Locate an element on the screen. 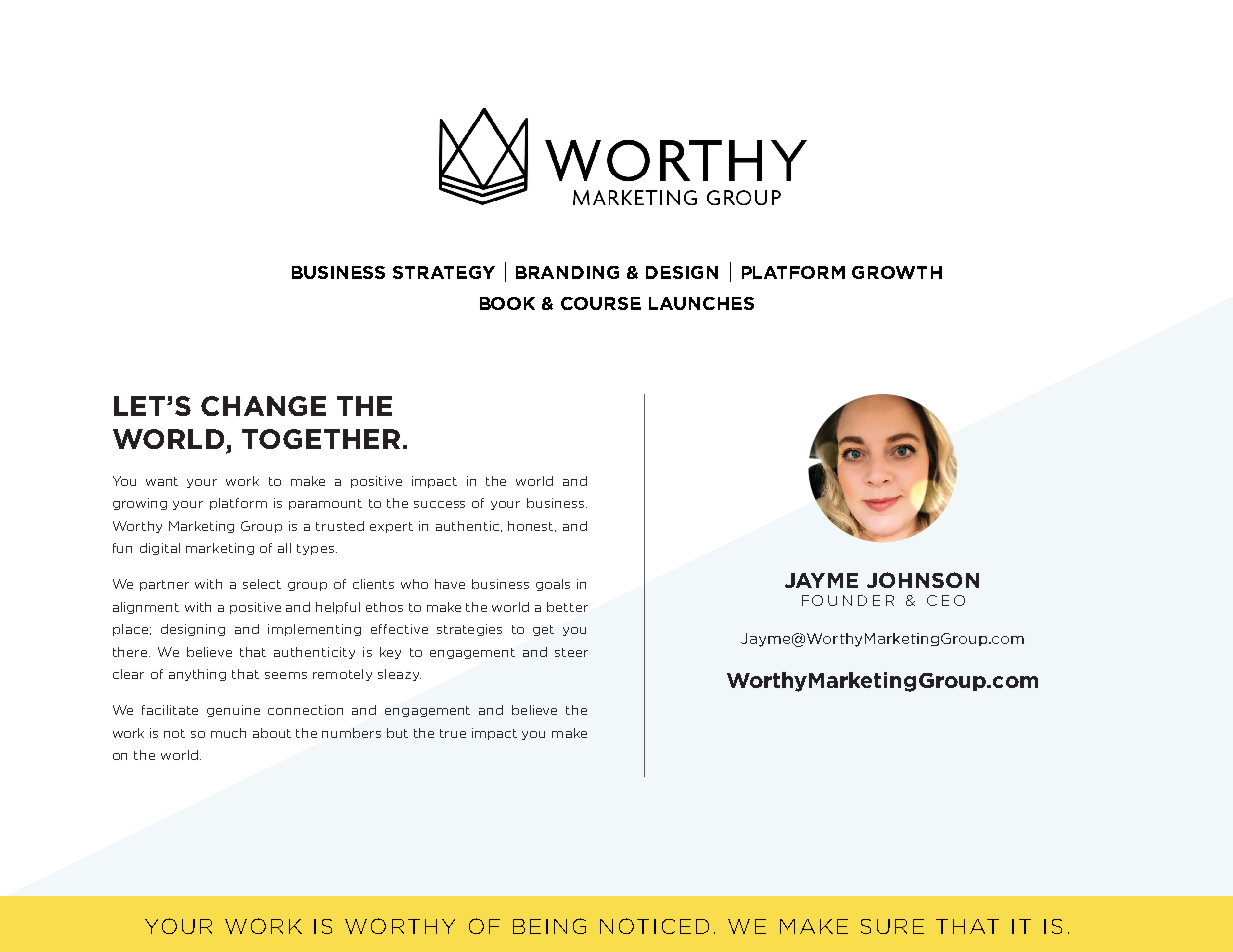  STRATEGY is located at coordinates (444, 272).
